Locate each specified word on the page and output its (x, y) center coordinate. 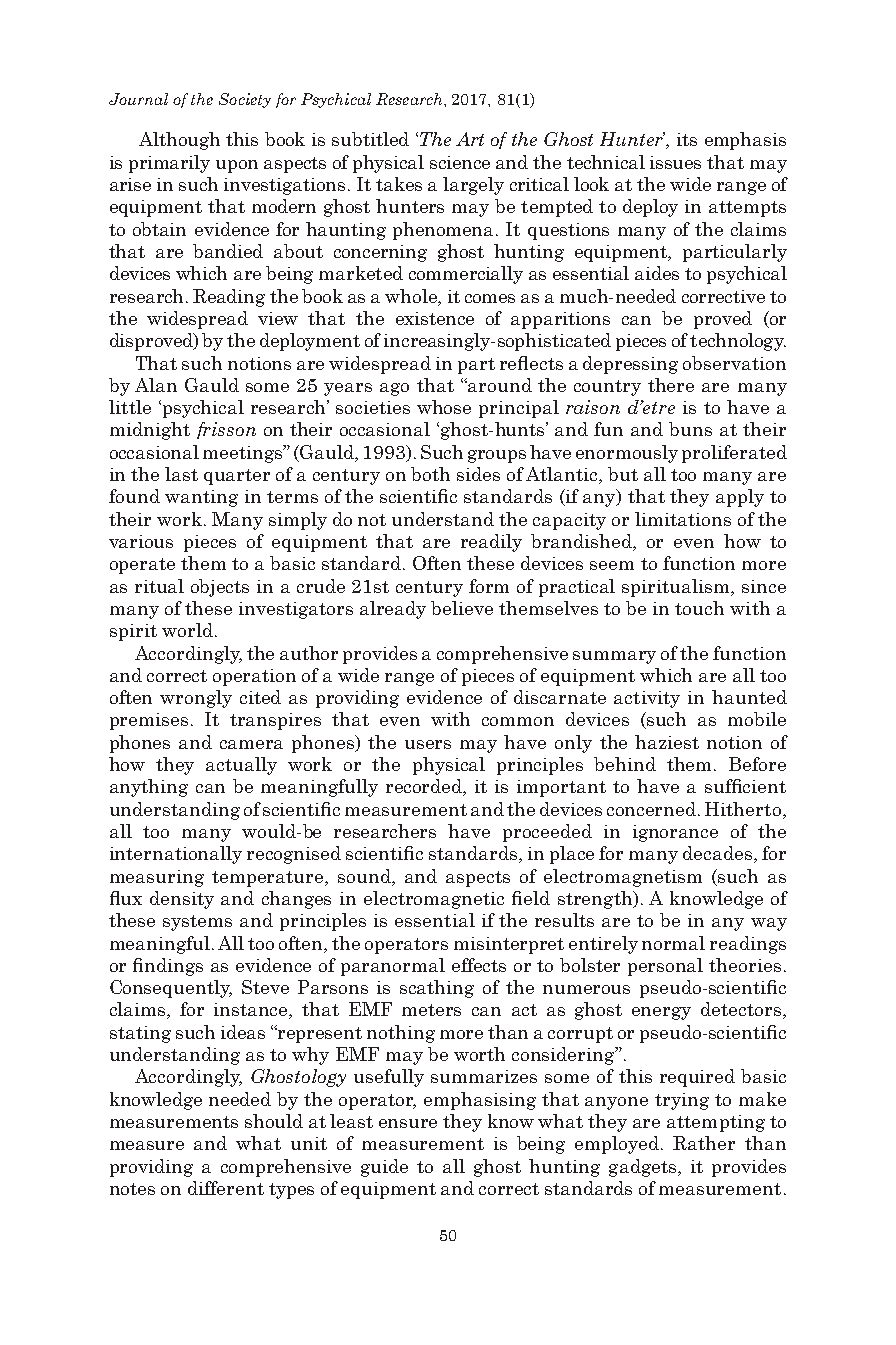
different (226, 1188)
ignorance (675, 833)
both (430, 474)
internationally (176, 855)
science (460, 162)
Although (179, 141)
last (181, 474)
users (428, 744)
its (687, 139)
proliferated (734, 454)
